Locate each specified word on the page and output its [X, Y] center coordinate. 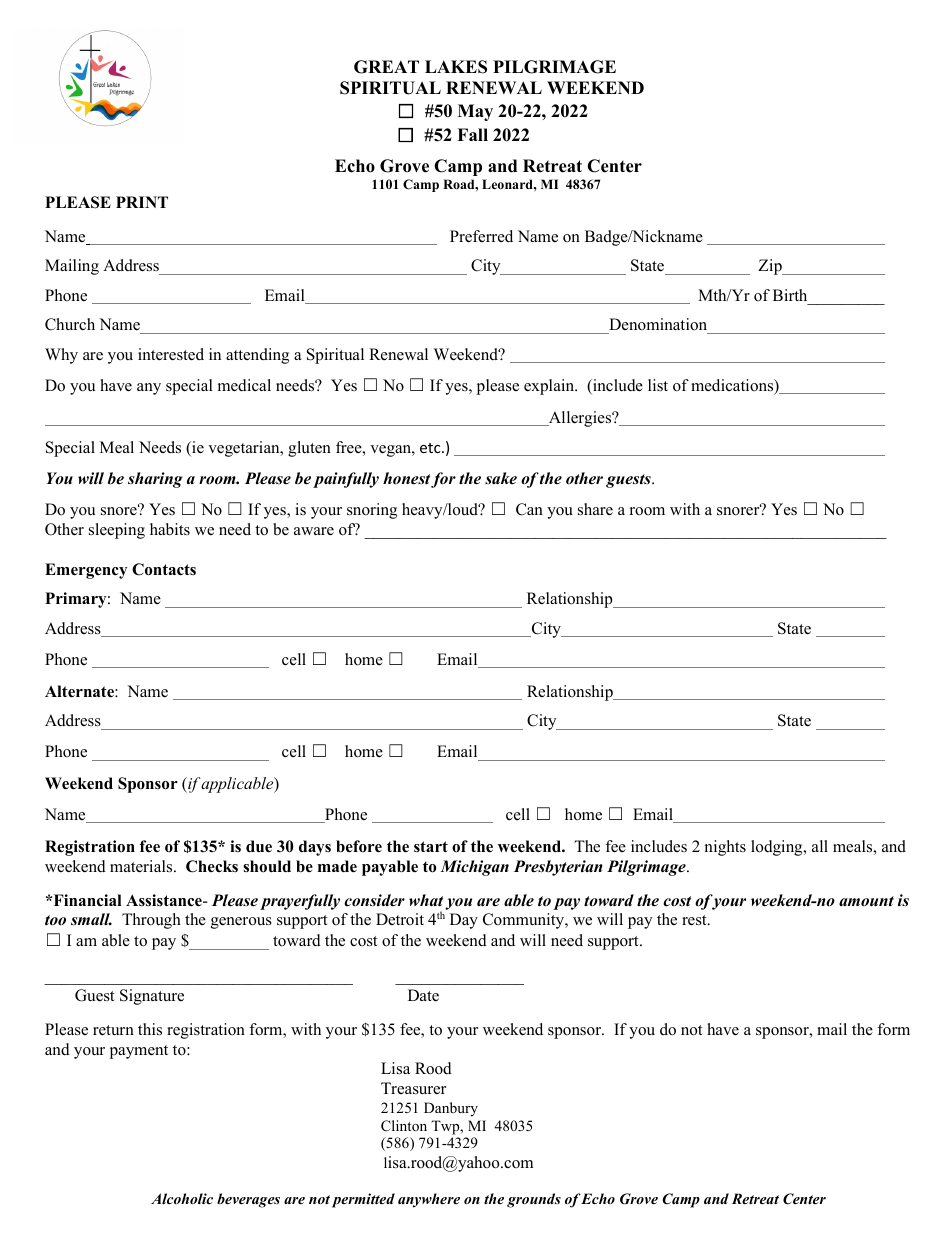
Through [151, 921]
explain [550, 387]
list [658, 385]
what [426, 900]
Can [529, 509]
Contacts [164, 569]
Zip [771, 267]
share [595, 509]
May [475, 112]
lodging [778, 848]
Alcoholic [182, 1198]
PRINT [142, 202]
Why [61, 356]
